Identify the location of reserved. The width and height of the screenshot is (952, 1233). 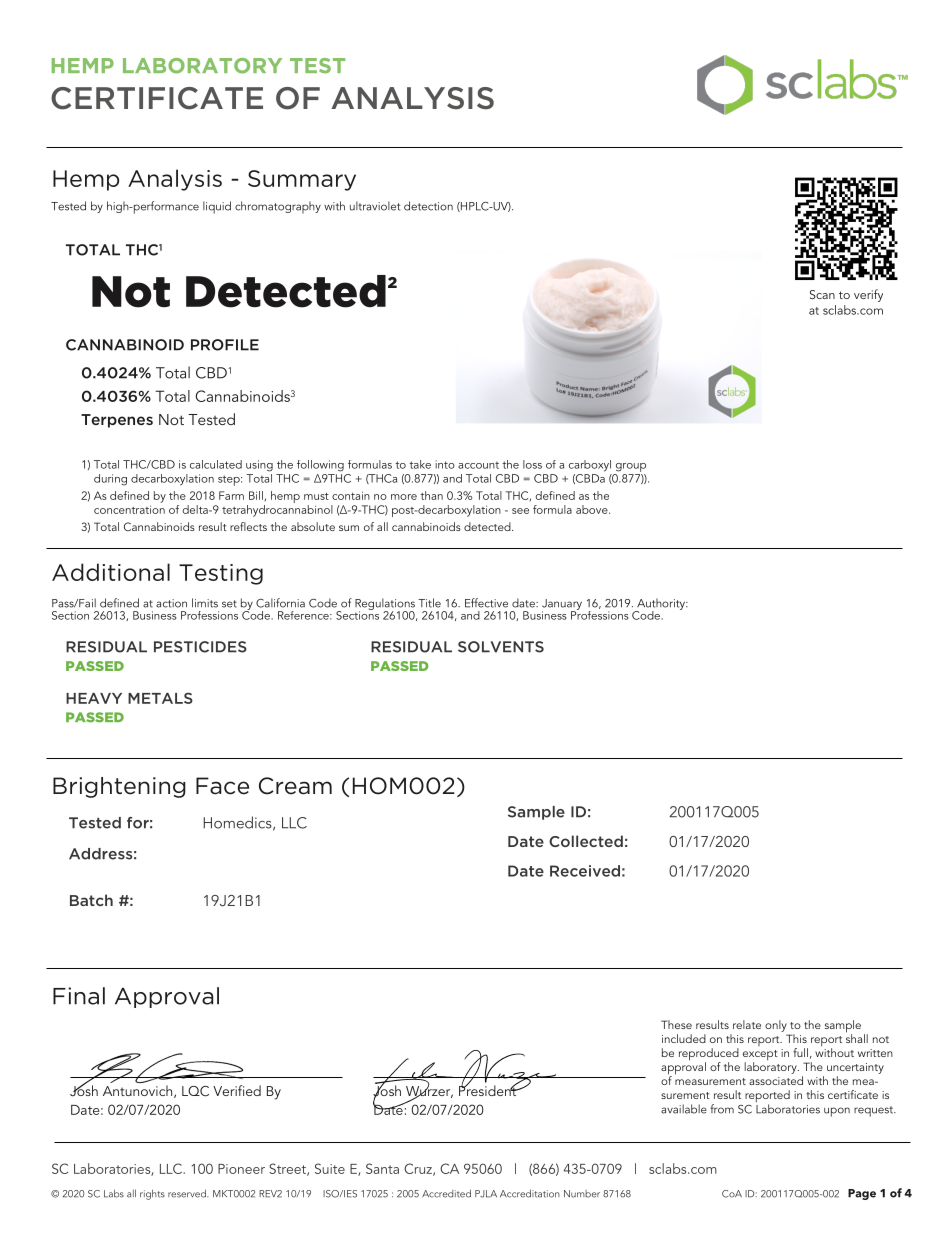
(188, 1193).
